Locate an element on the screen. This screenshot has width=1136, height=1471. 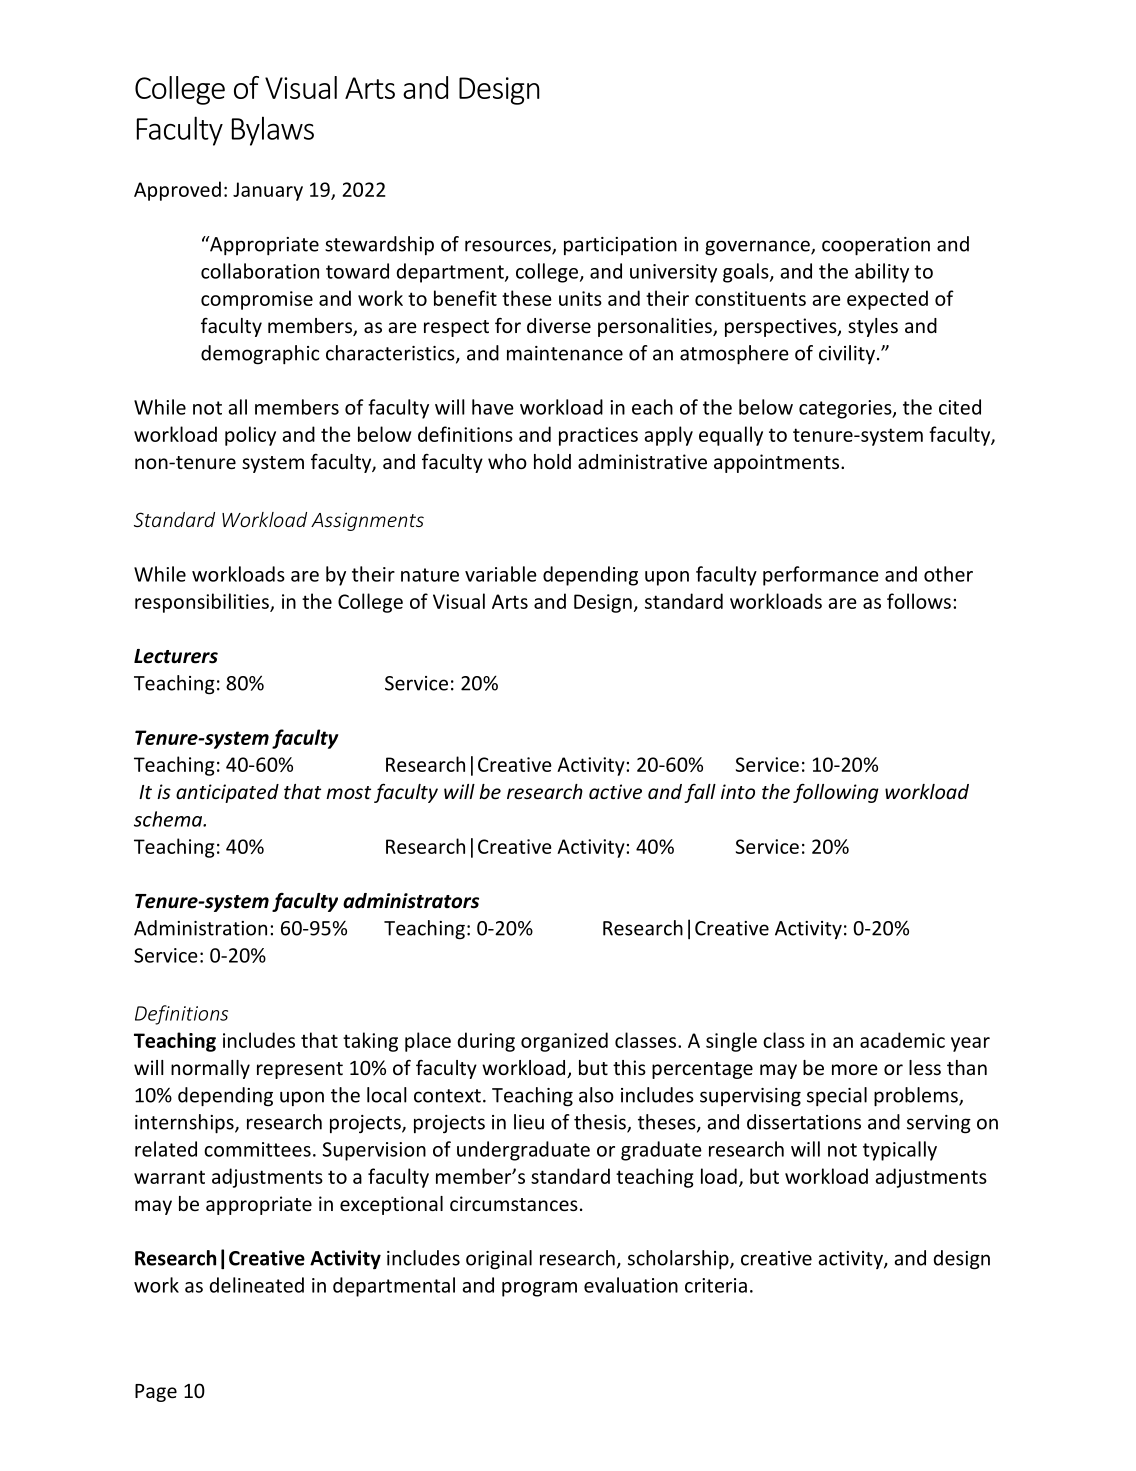
following is located at coordinates (835, 793).
